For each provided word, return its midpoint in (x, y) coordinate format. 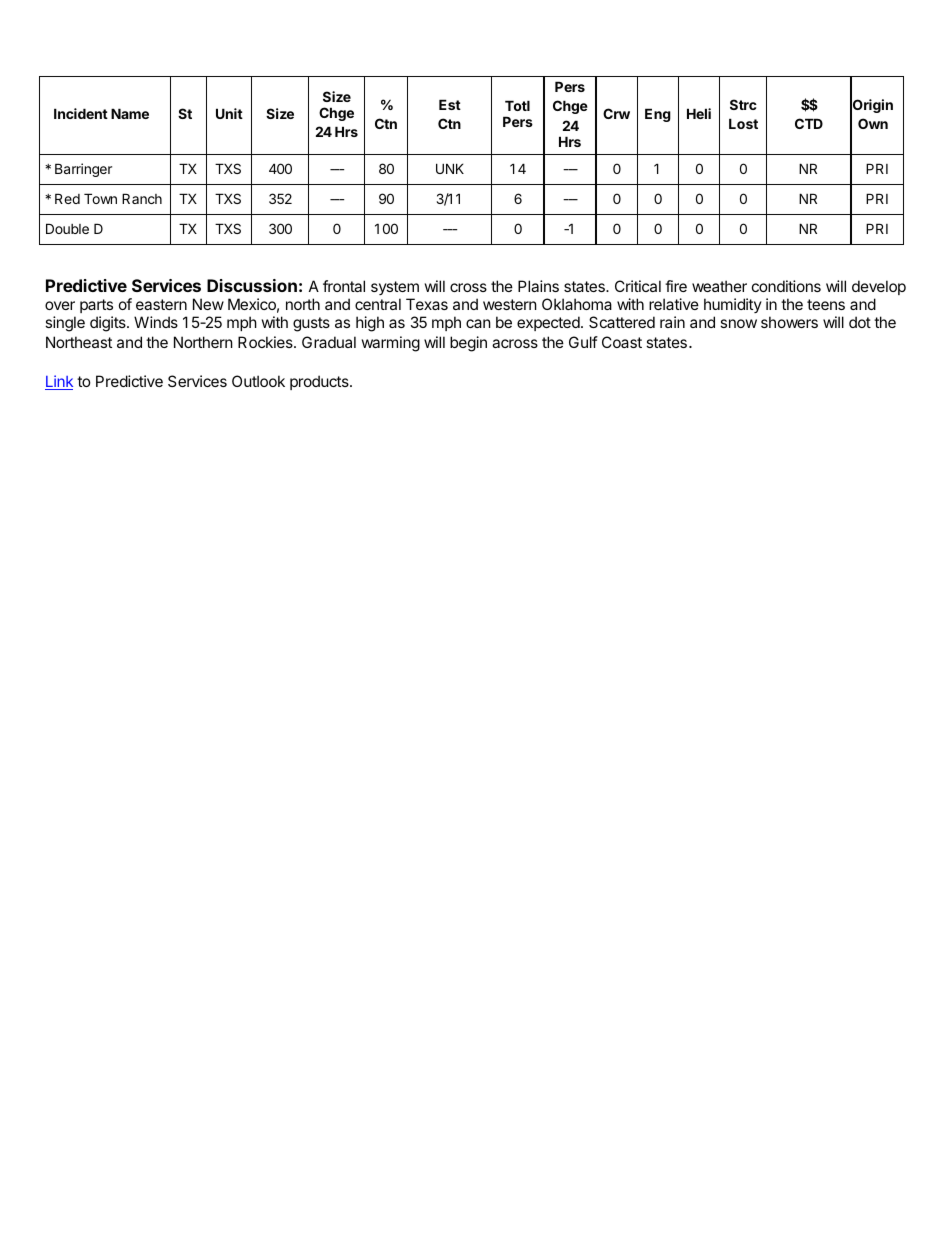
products (320, 382)
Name (130, 113)
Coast (622, 342)
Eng (658, 115)
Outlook (258, 381)
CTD (809, 123)
